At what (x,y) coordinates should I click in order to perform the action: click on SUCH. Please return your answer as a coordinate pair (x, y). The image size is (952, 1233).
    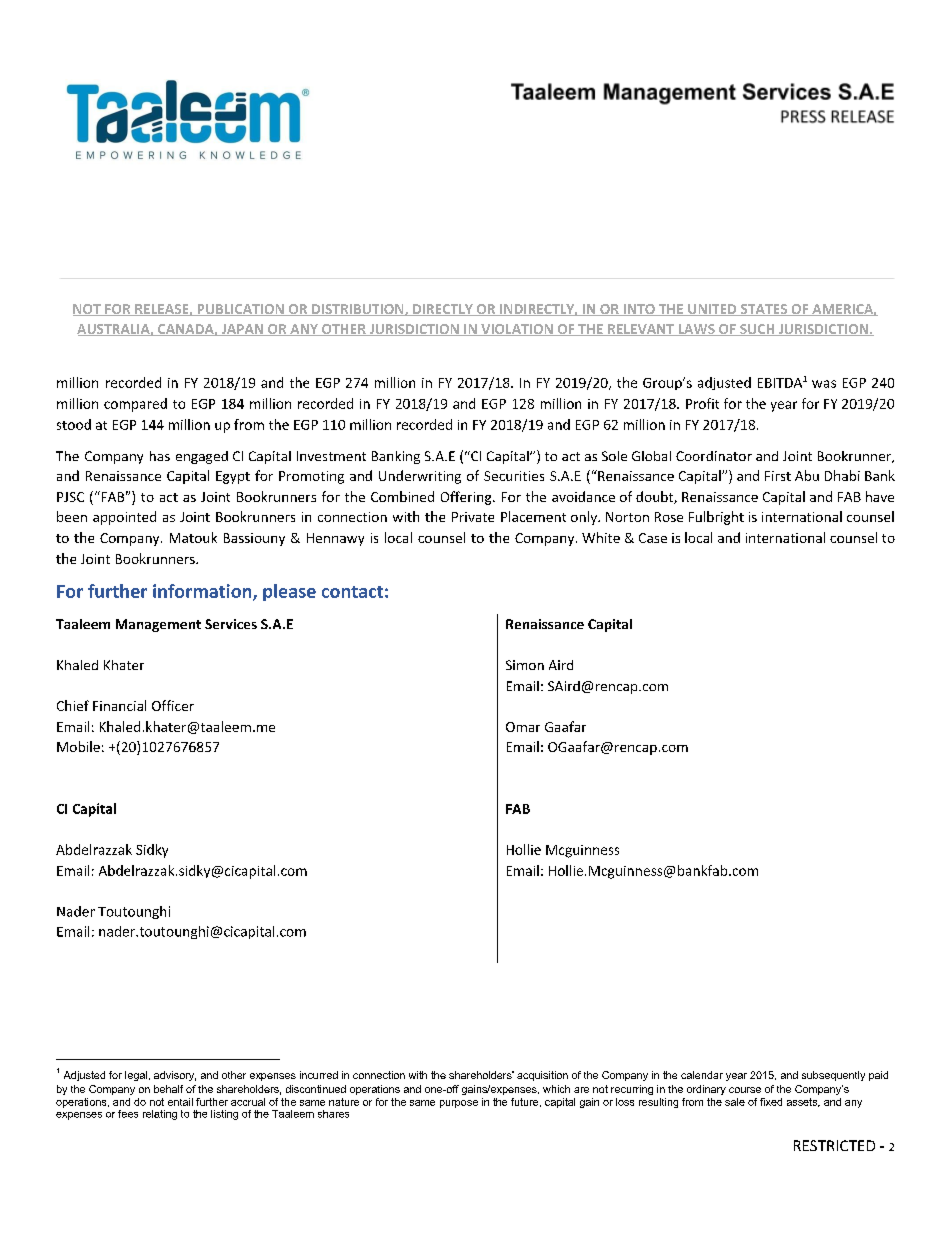
    Looking at the image, I should click on (757, 330).
